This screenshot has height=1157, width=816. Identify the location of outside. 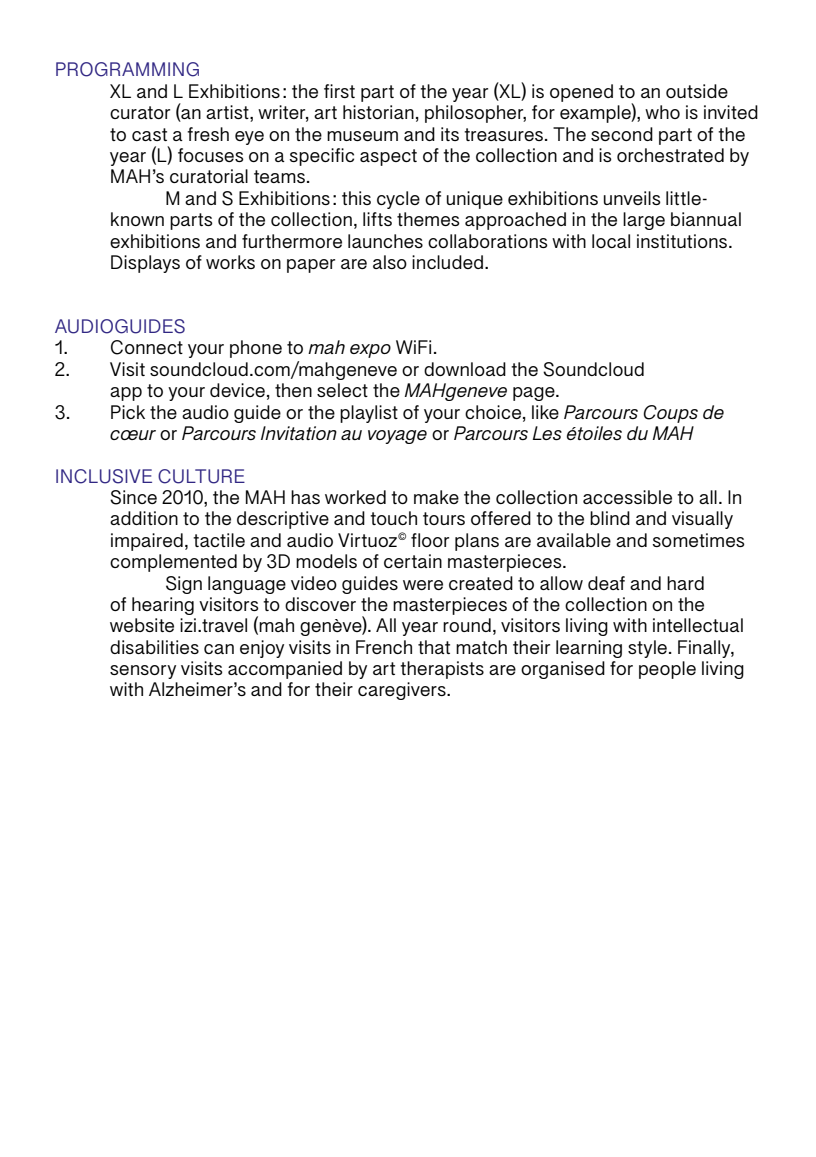
(697, 91).
